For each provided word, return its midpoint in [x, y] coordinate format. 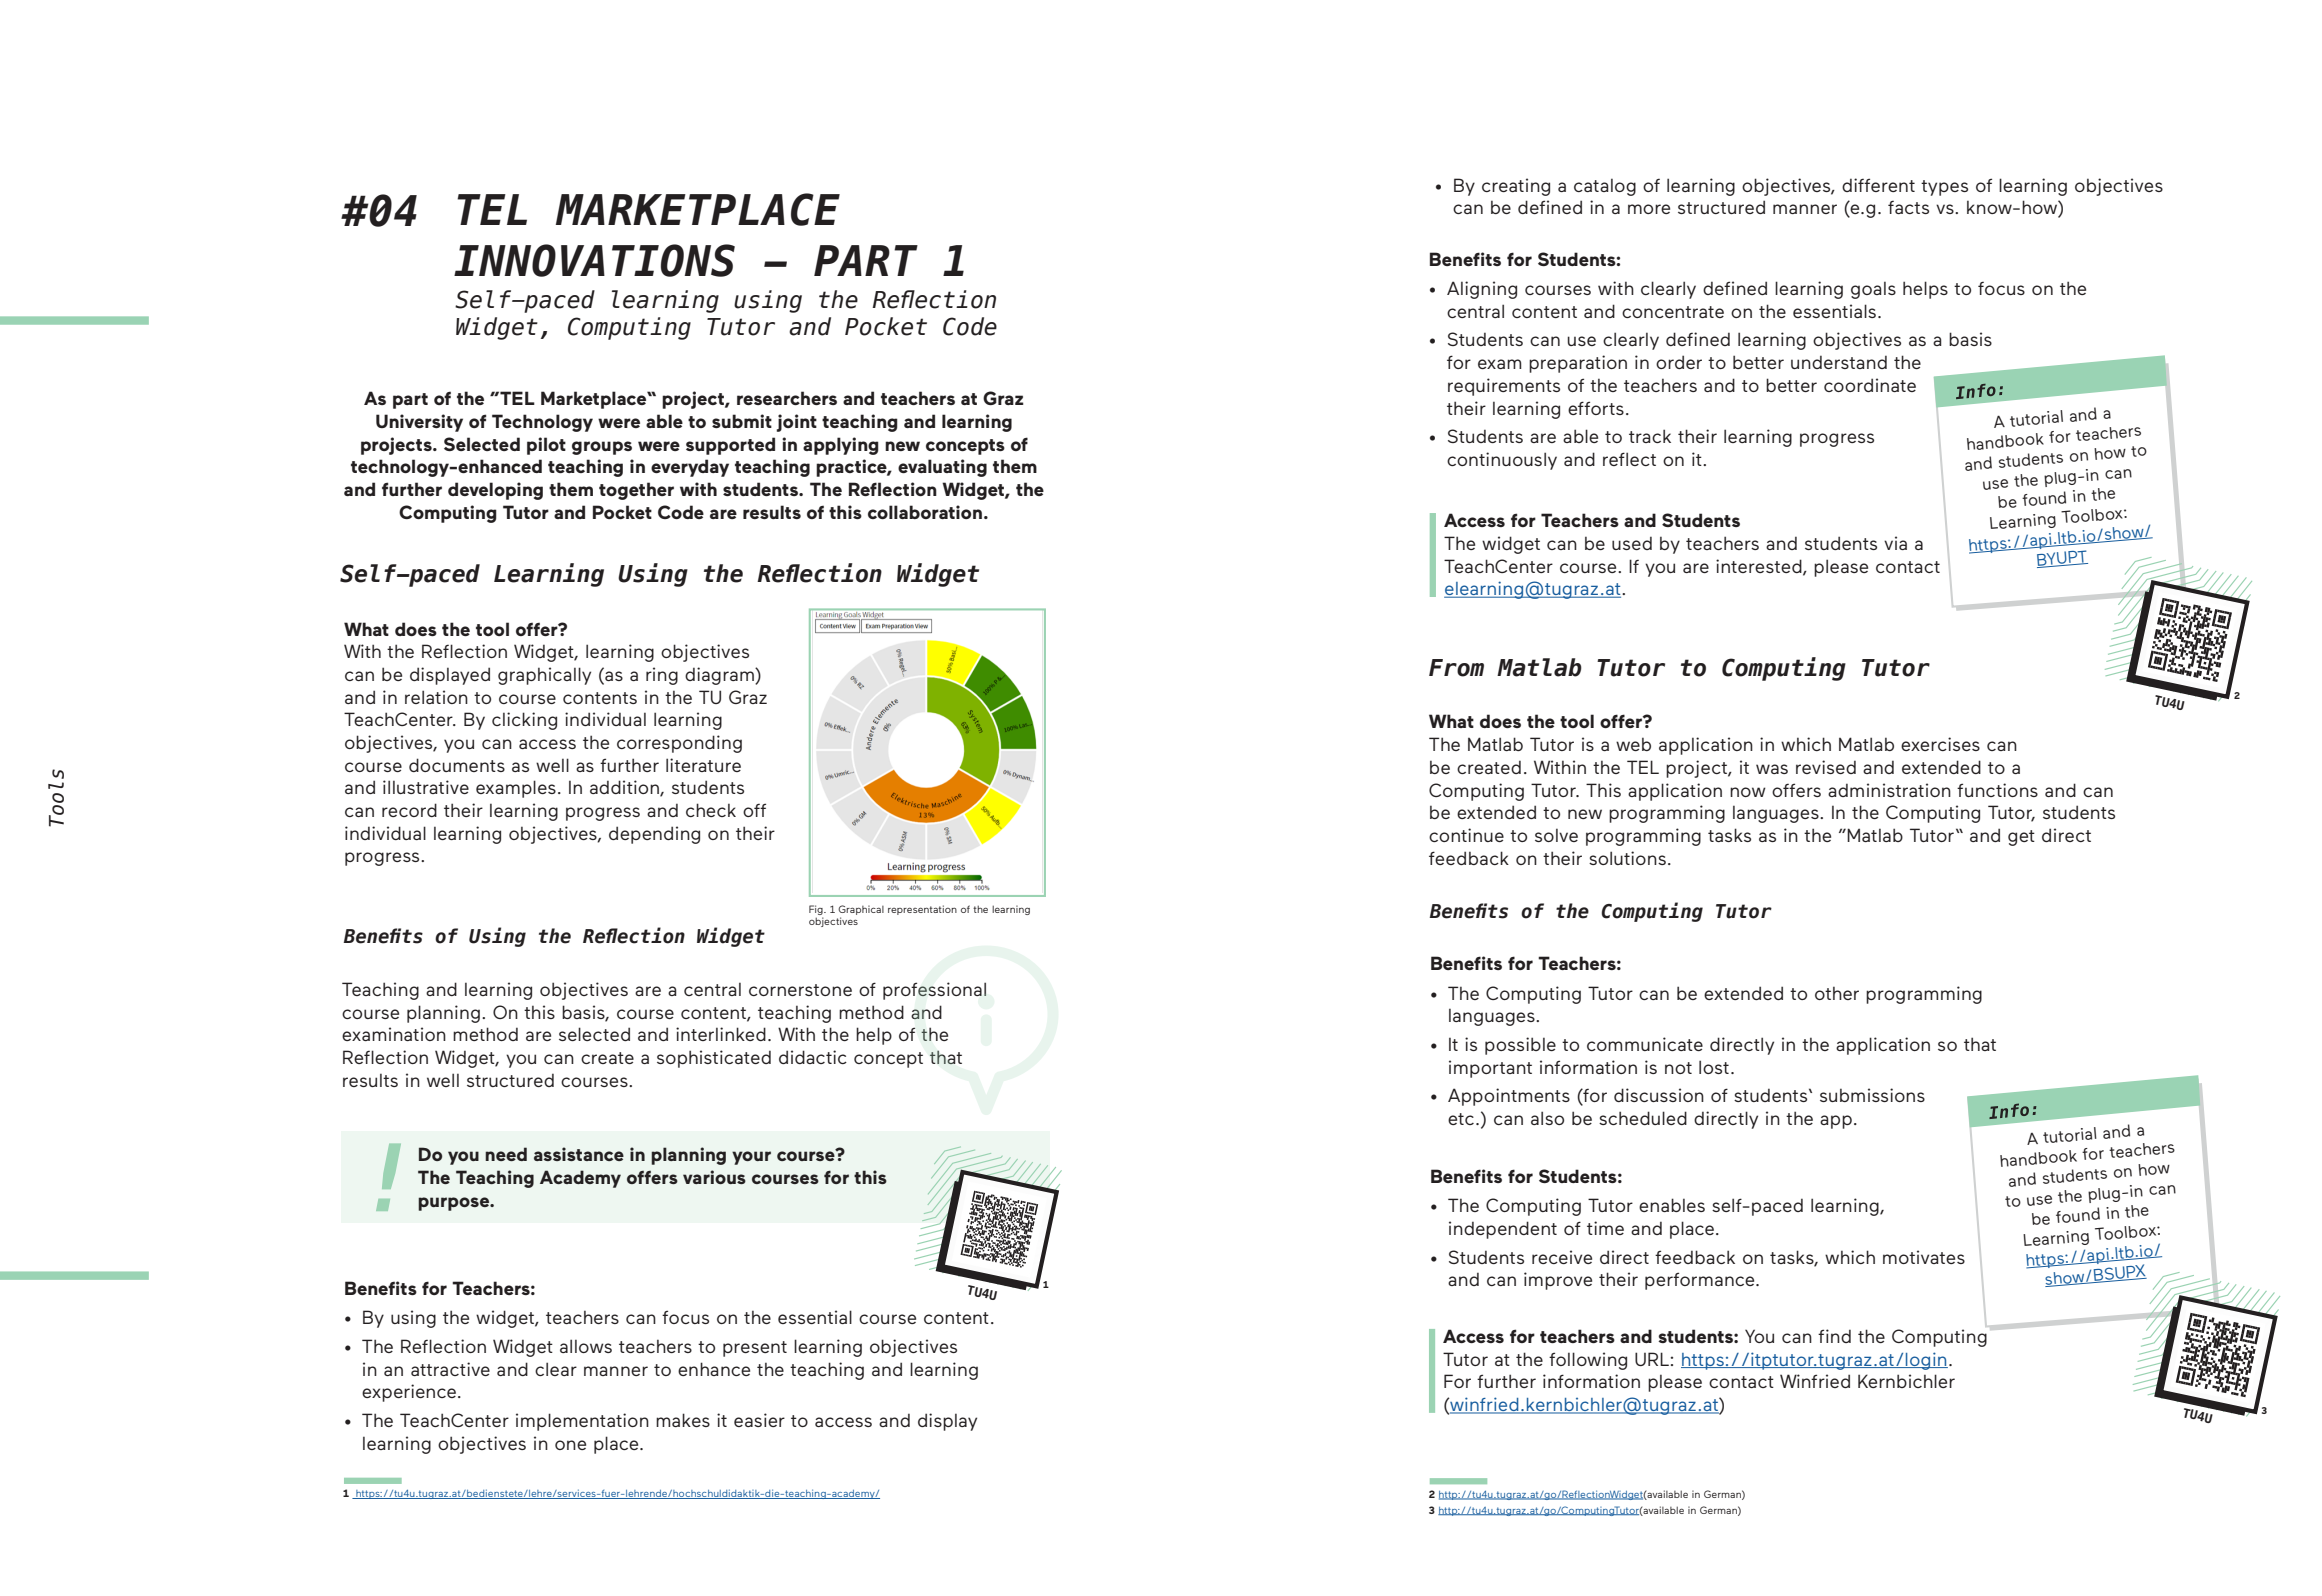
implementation [582, 1422]
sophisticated [714, 1059]
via [1895, 543]
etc [1461, 1119]
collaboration [925, 512]
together [636, 491]
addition [625, 788]
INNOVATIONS [594, 260]
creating [1516, 187]
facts [1908, 207]
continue [1466, 835]
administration [1889, 790]
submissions [1872, 1095]
